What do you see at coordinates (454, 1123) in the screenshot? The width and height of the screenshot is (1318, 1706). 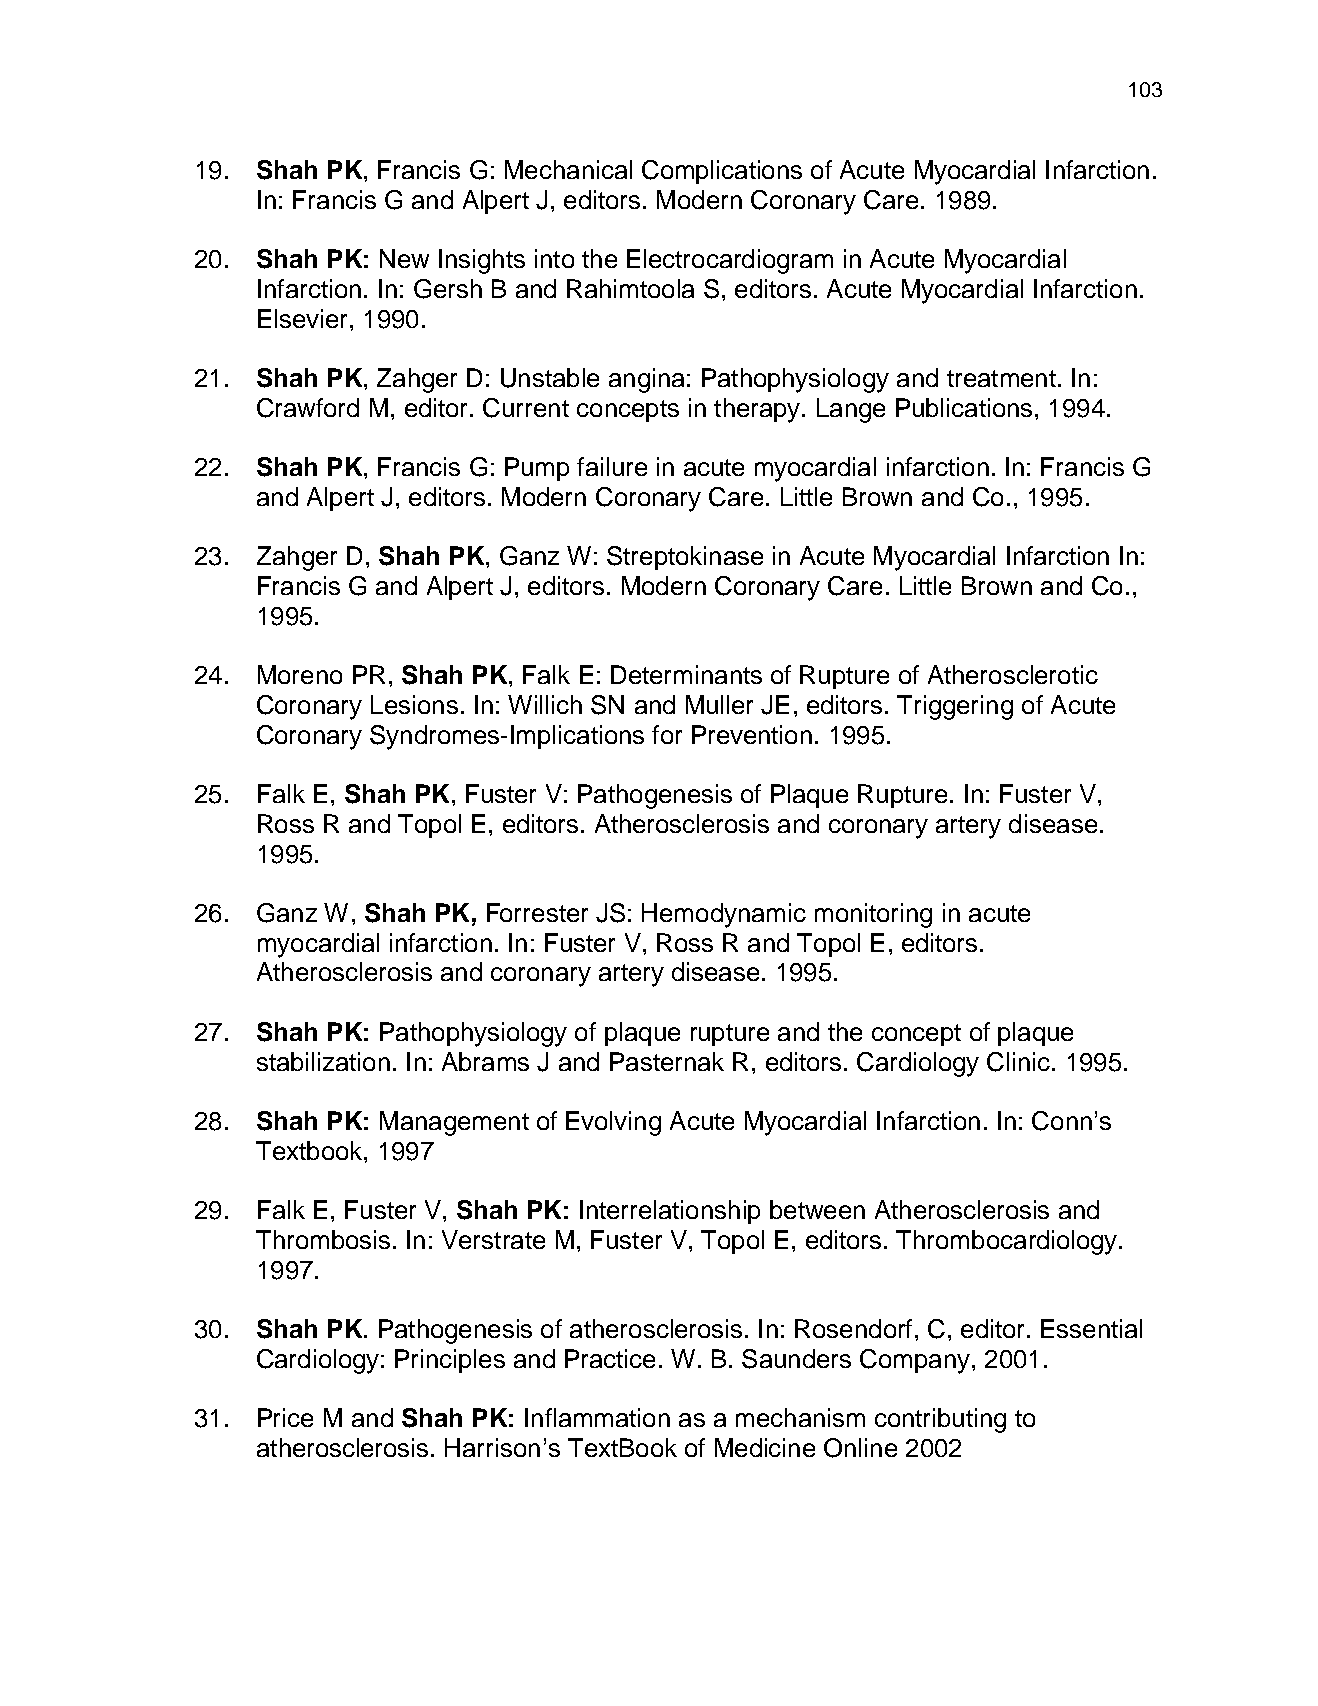 I see `Management` at bounding box center [454, 1123].
